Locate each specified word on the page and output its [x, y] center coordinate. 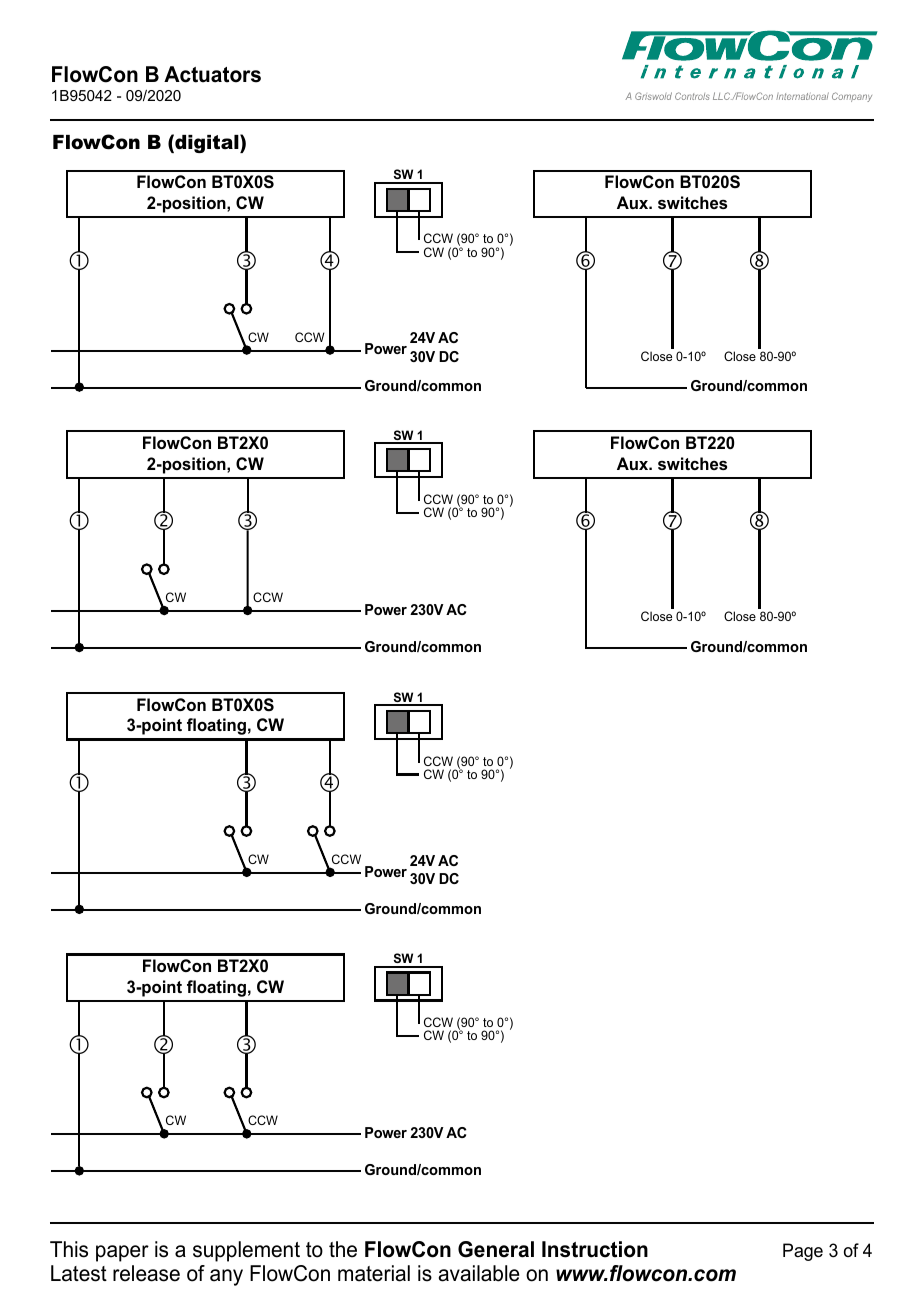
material [374, 1273]
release [146, 1273]
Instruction [595, 1249]
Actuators [212, 74]
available [479, 1273]
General [496, 1249]
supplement [246, 1251]
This [69, 1249]
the [343, 1249]
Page [803, 1252]
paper [122, 1253]
